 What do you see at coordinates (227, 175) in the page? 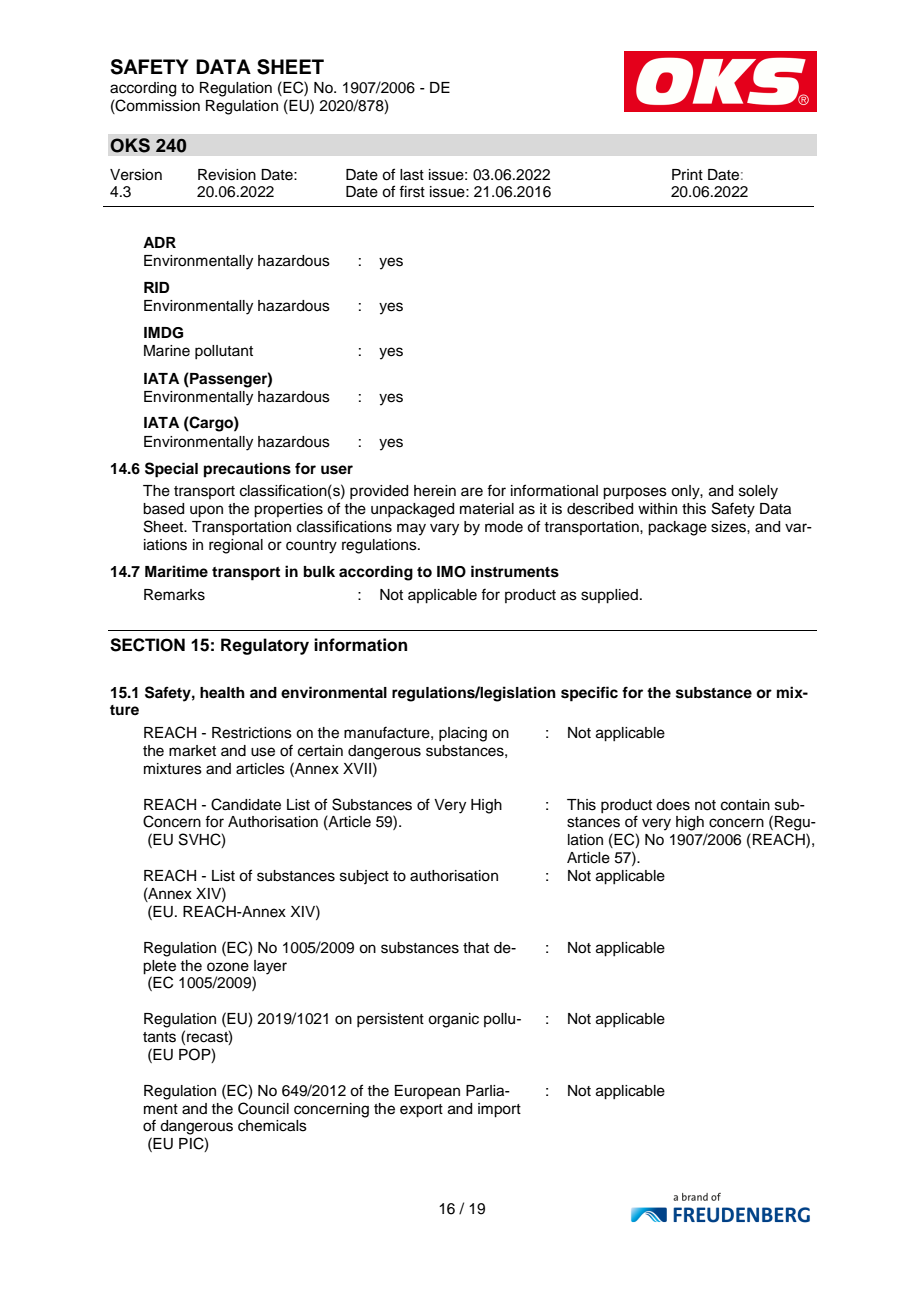
I see `Revision` at bounding box center [227, 175].
